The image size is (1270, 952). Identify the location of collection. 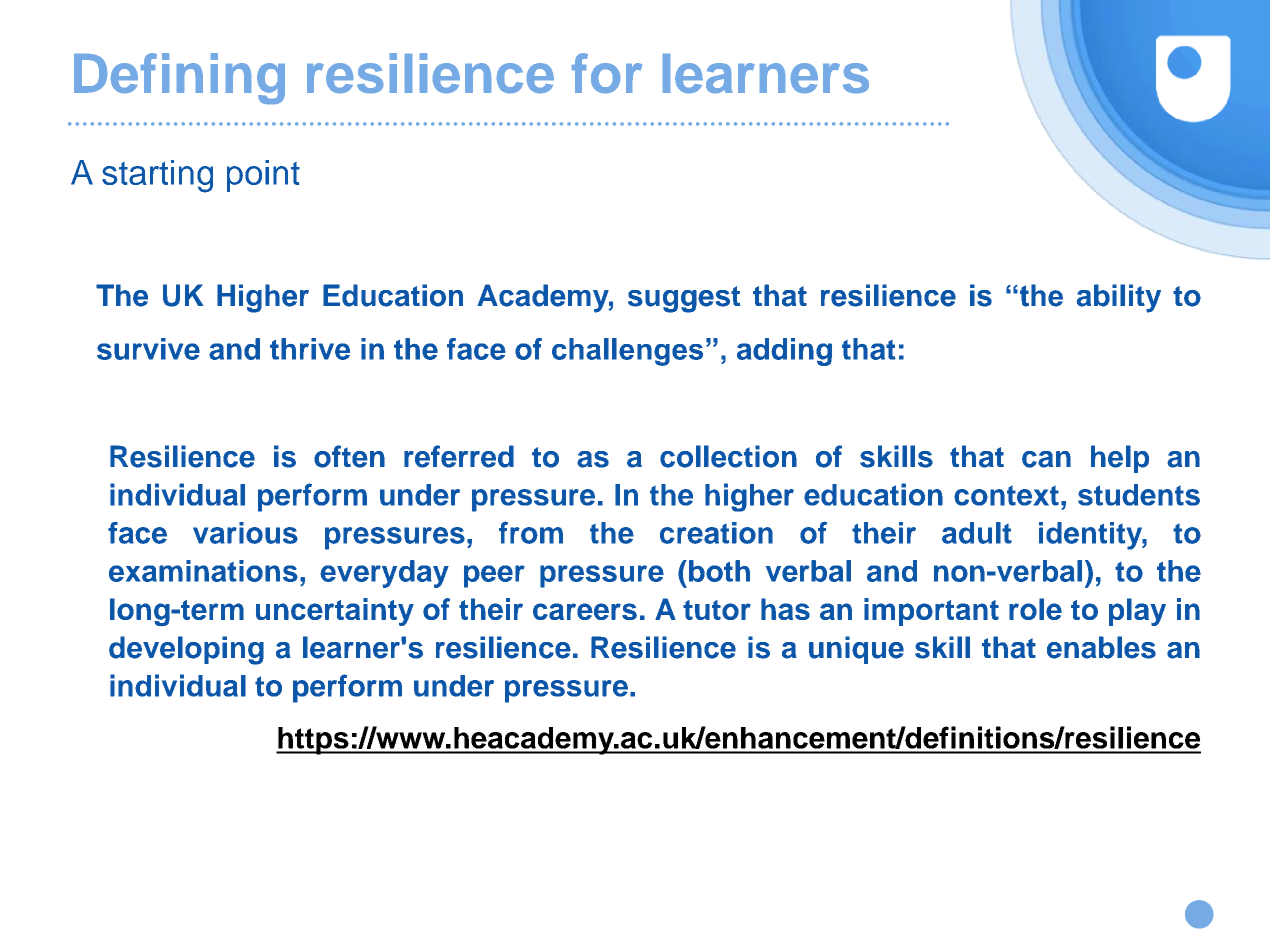
(728, 456).
